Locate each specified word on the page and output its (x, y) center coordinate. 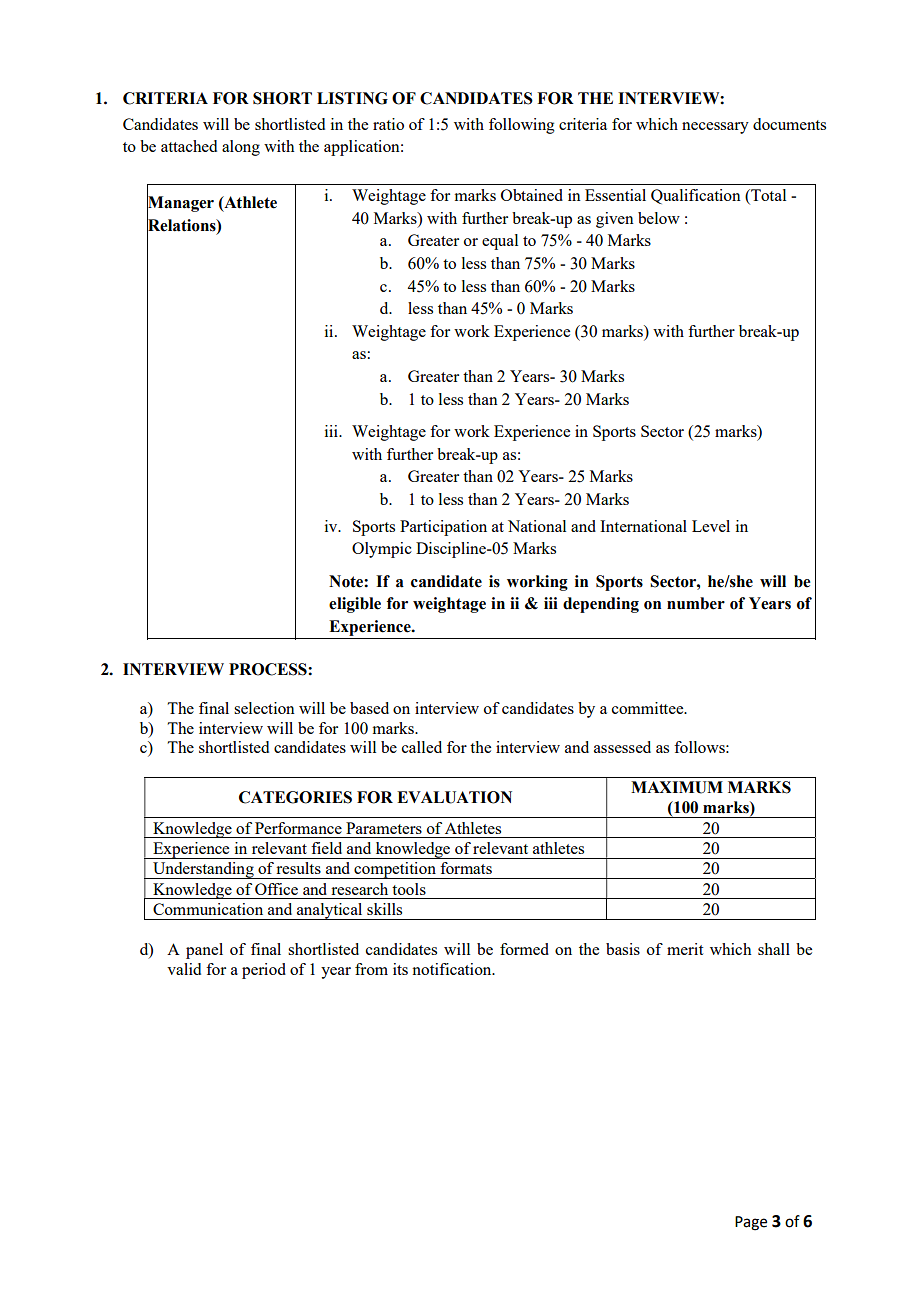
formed (524, 949)
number (696, 603)
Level (711, 526)
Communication (208, 909)
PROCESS (269, 669)
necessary (715, 128)
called (422, 747)
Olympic (382, 550)
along (241, 148)
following (522, 126)
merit (685, 949)
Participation (443, 528)
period (264, 971)
